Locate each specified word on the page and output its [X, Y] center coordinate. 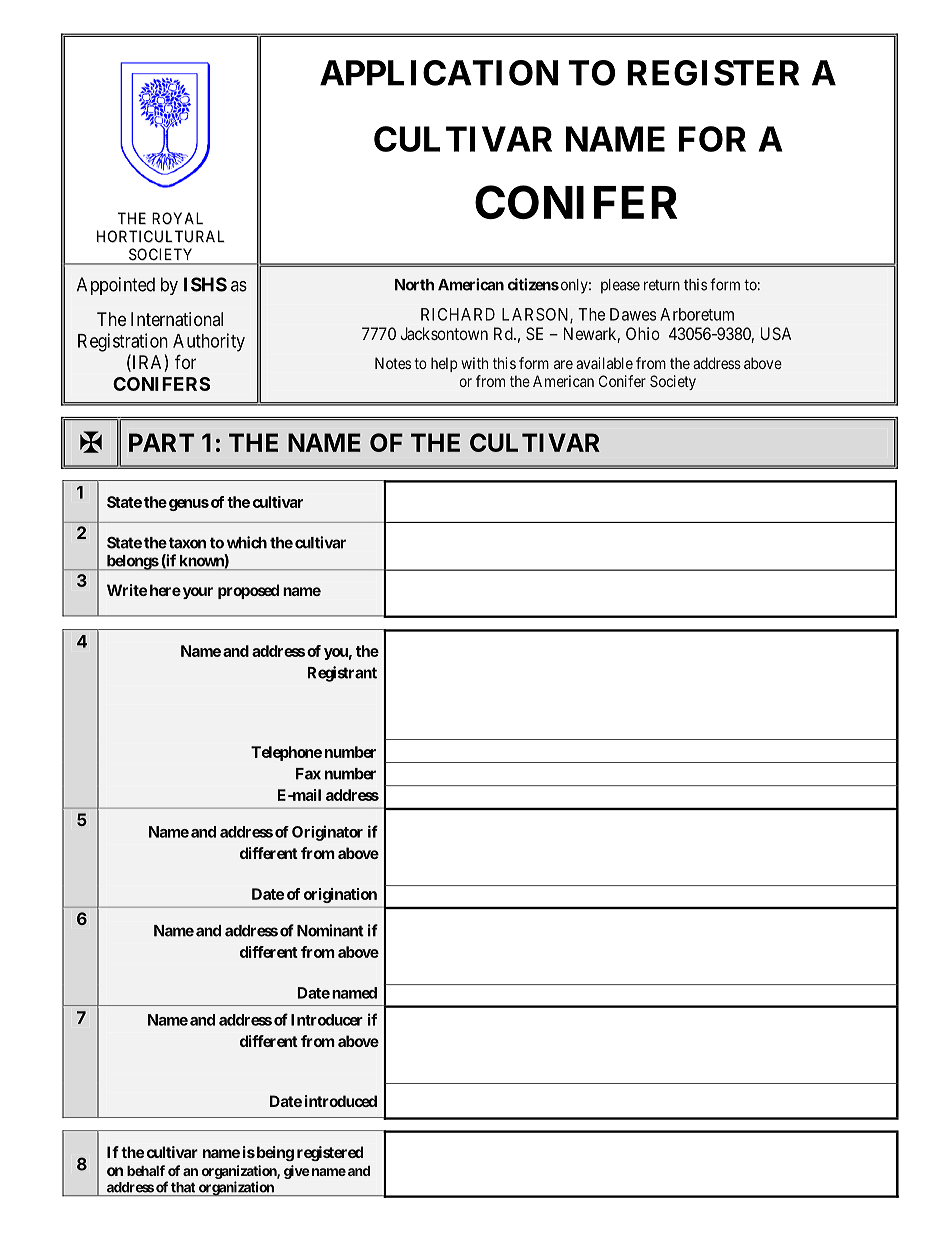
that [183, 1187]
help [444, 364]
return [662, 285]
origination [340, 895]
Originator [327, 833]
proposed [248, 591]
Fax [308, 774]
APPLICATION [439, 73]
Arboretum [697, 314]
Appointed [116, 286]
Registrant [342, 674]
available [604, 363]
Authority [209, 342]
